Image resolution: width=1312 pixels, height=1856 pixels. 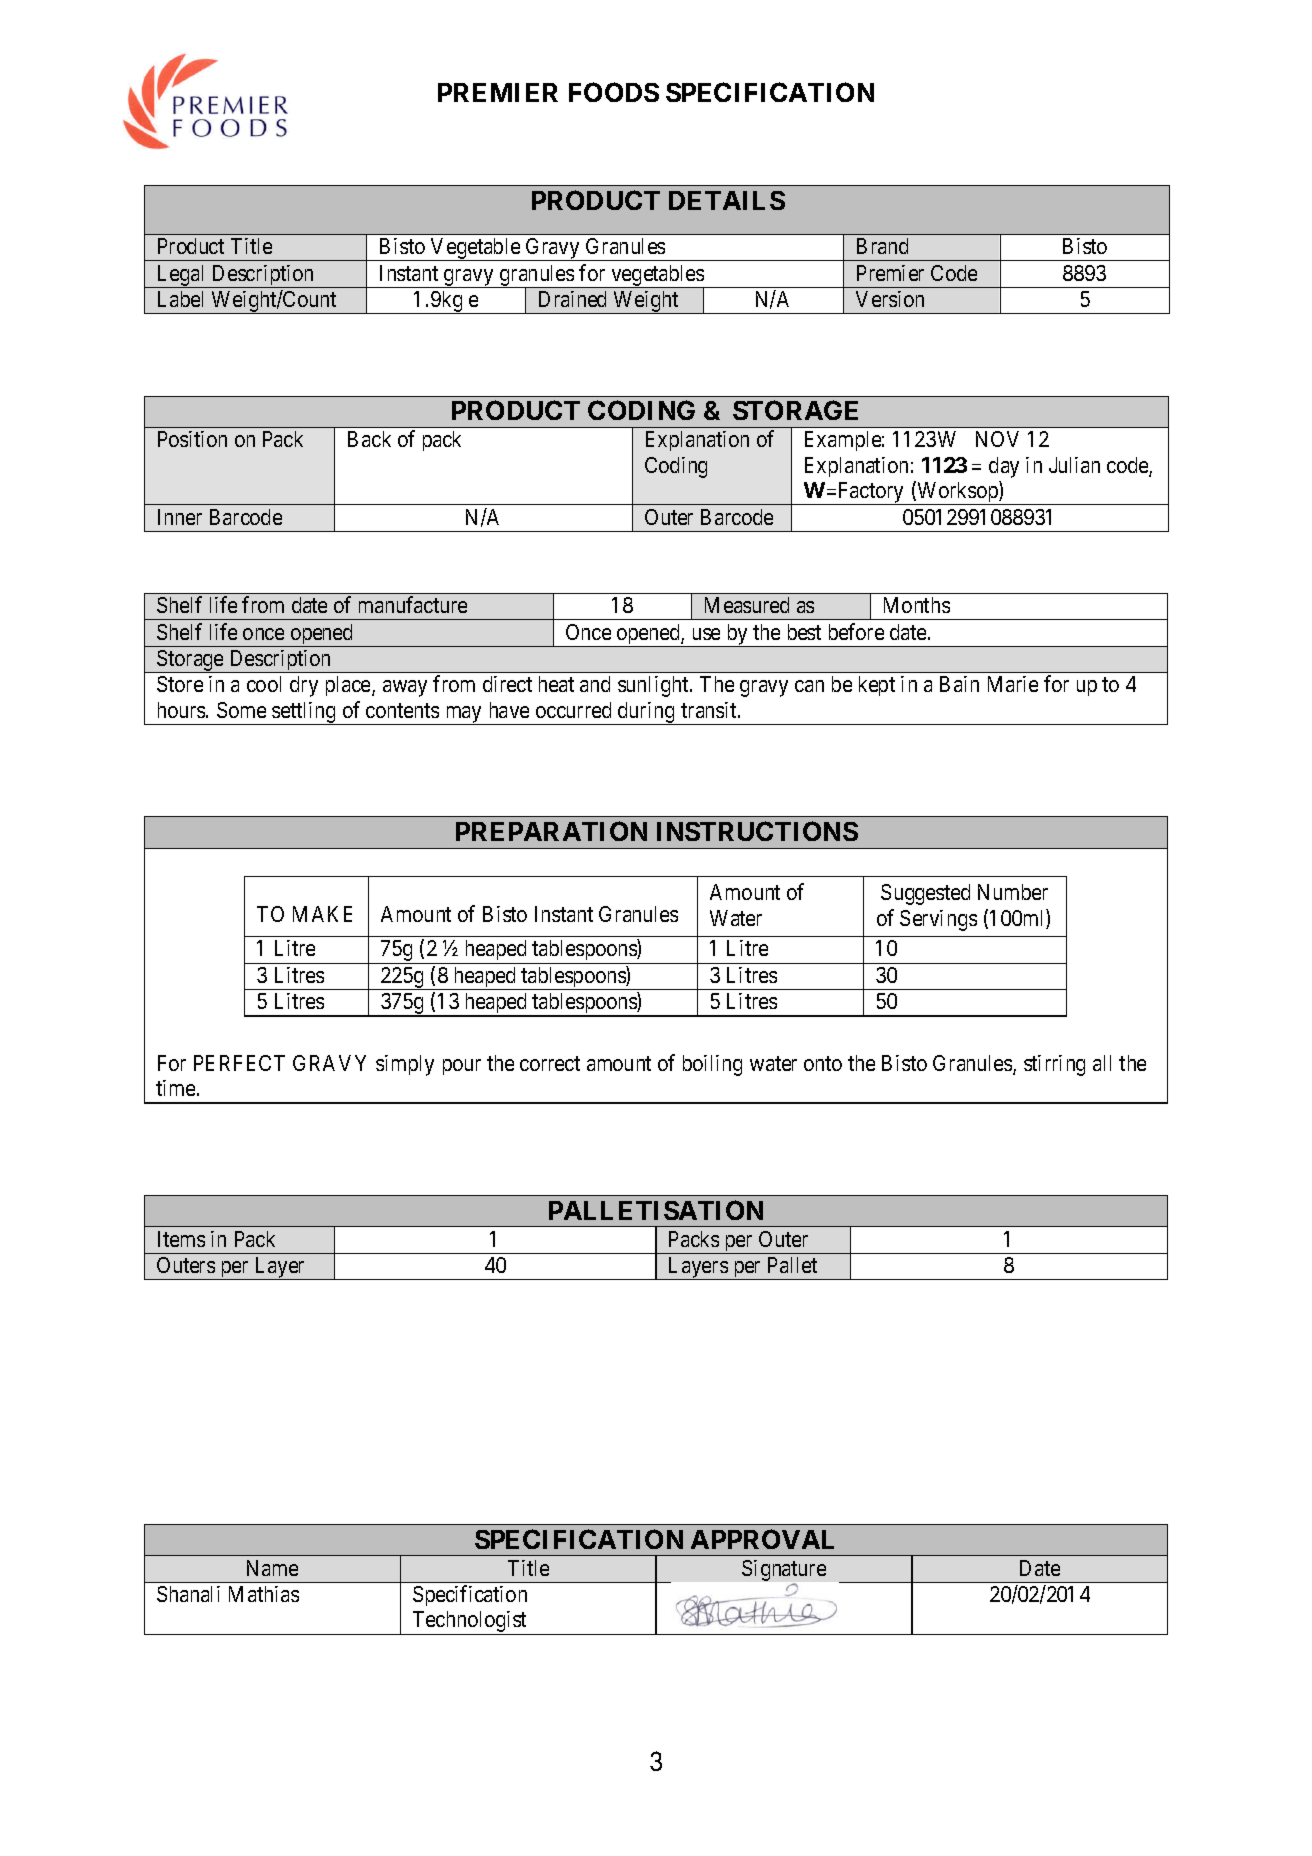 I want to click on FOODS, so click(x=614, y=92).
